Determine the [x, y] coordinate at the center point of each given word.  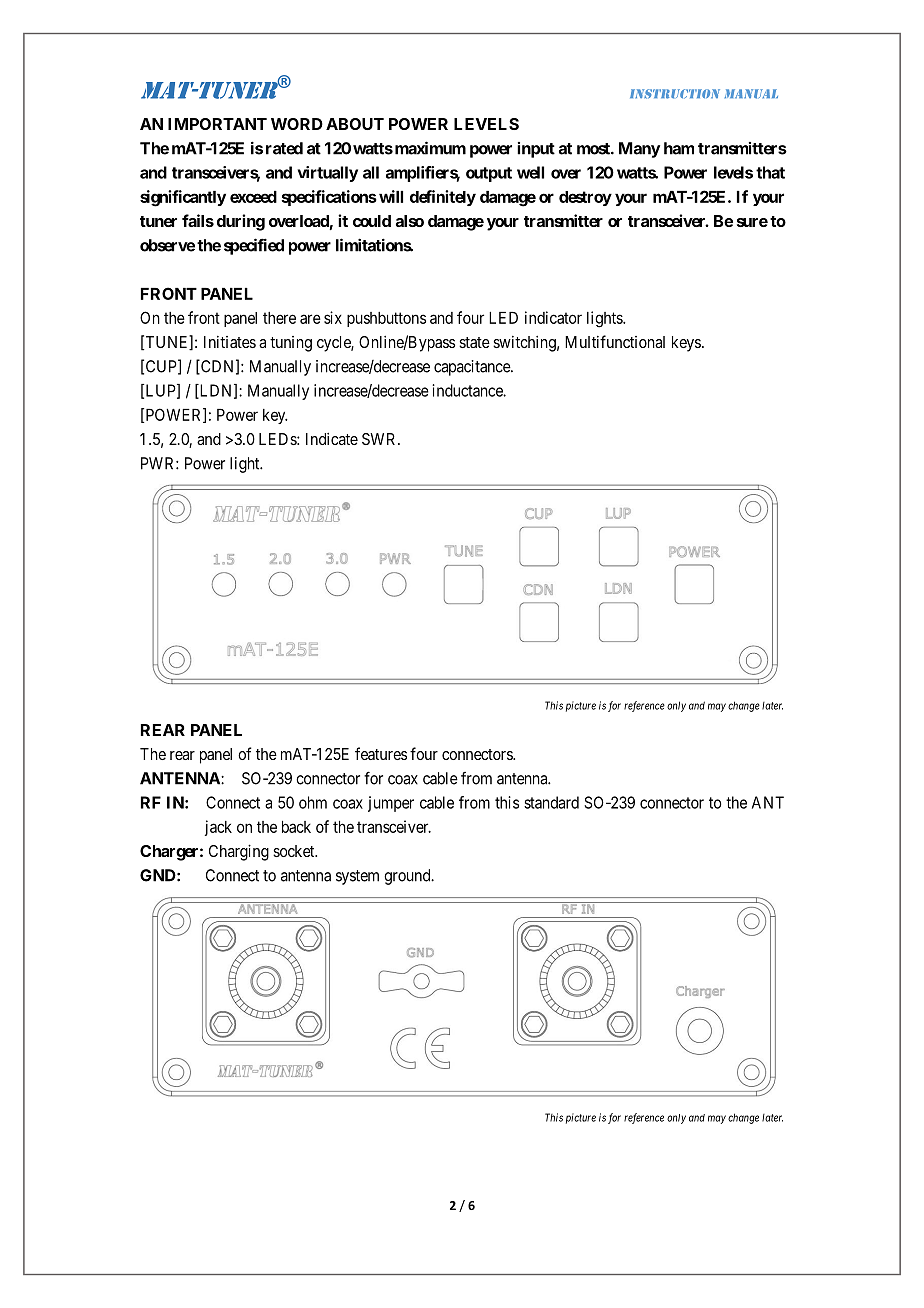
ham [679, 148]
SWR [380, 439]
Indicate [332, 438]
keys [686, 344]
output [489, 174]
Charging [239, 852]
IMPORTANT [217, 124]
